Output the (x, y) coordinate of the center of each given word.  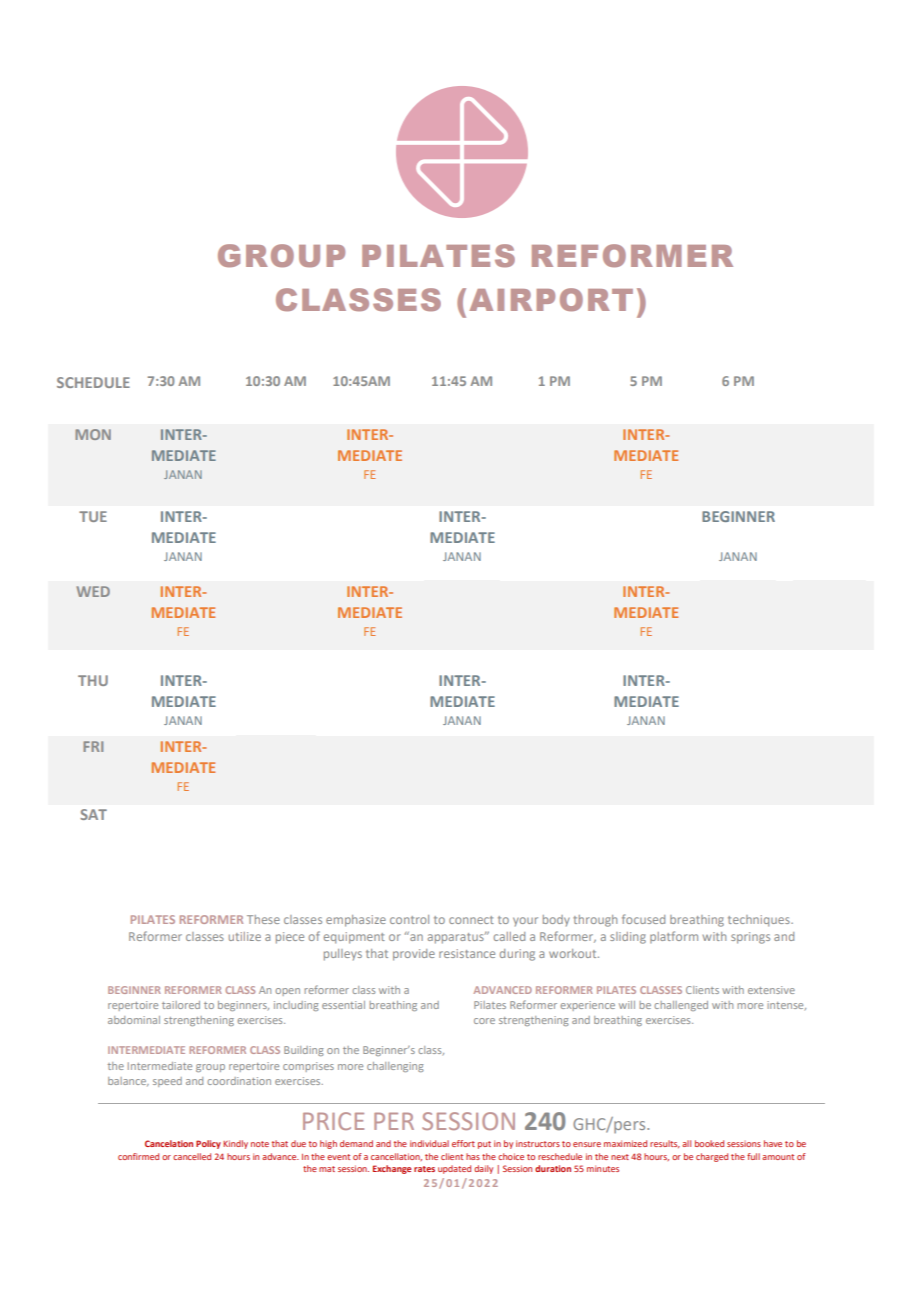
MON (93, 434)
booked (709, 1143)
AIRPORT (551, 299)
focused (643, 919)
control (409, 919)
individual (429, 1143)
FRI (93, 746)
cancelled (192, 1156)
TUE (93, 516)
